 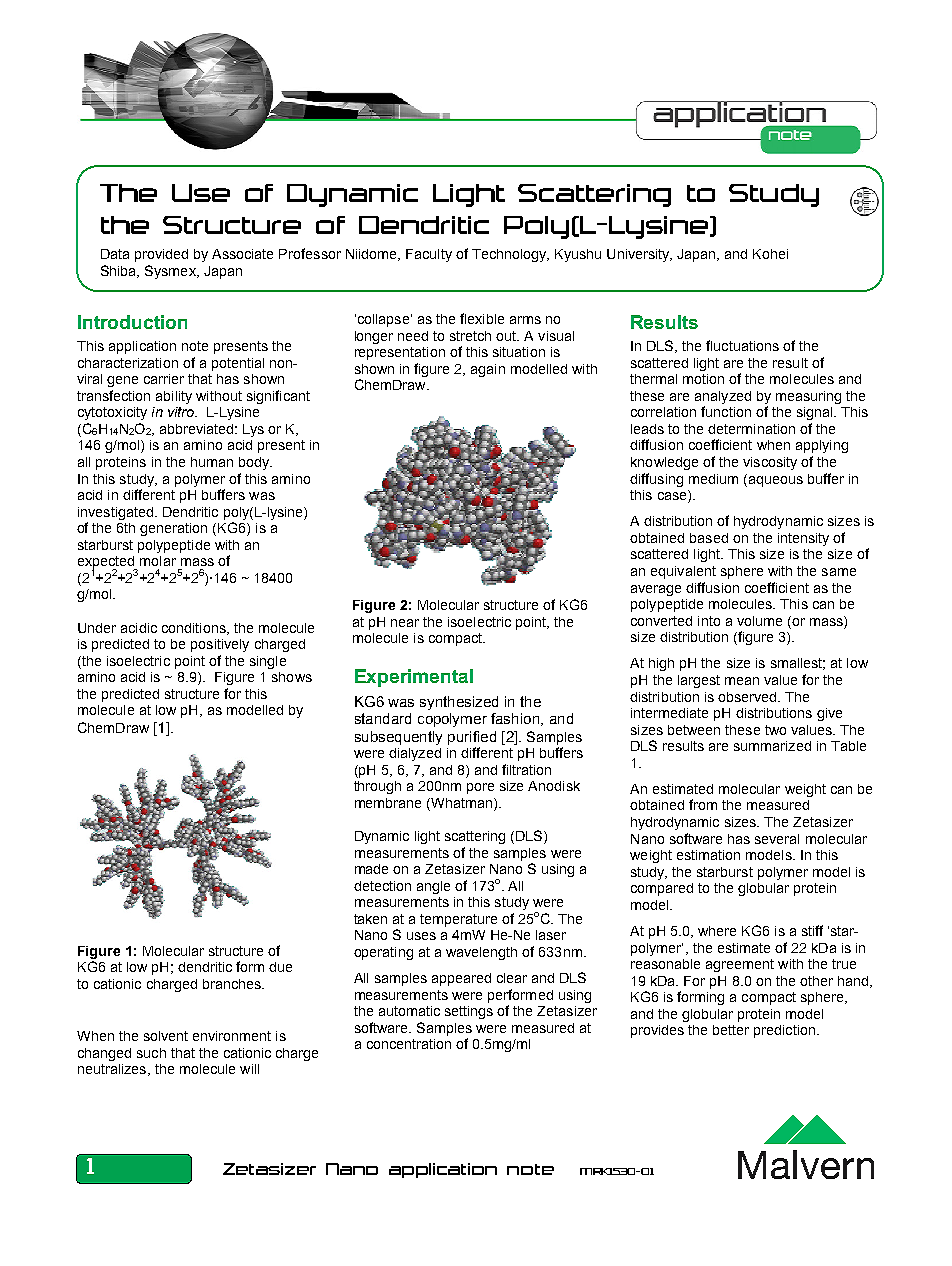 What do you see at coordinates (703, 804) in the screenshot?
I see `from` at bounding box center [703, 804].
